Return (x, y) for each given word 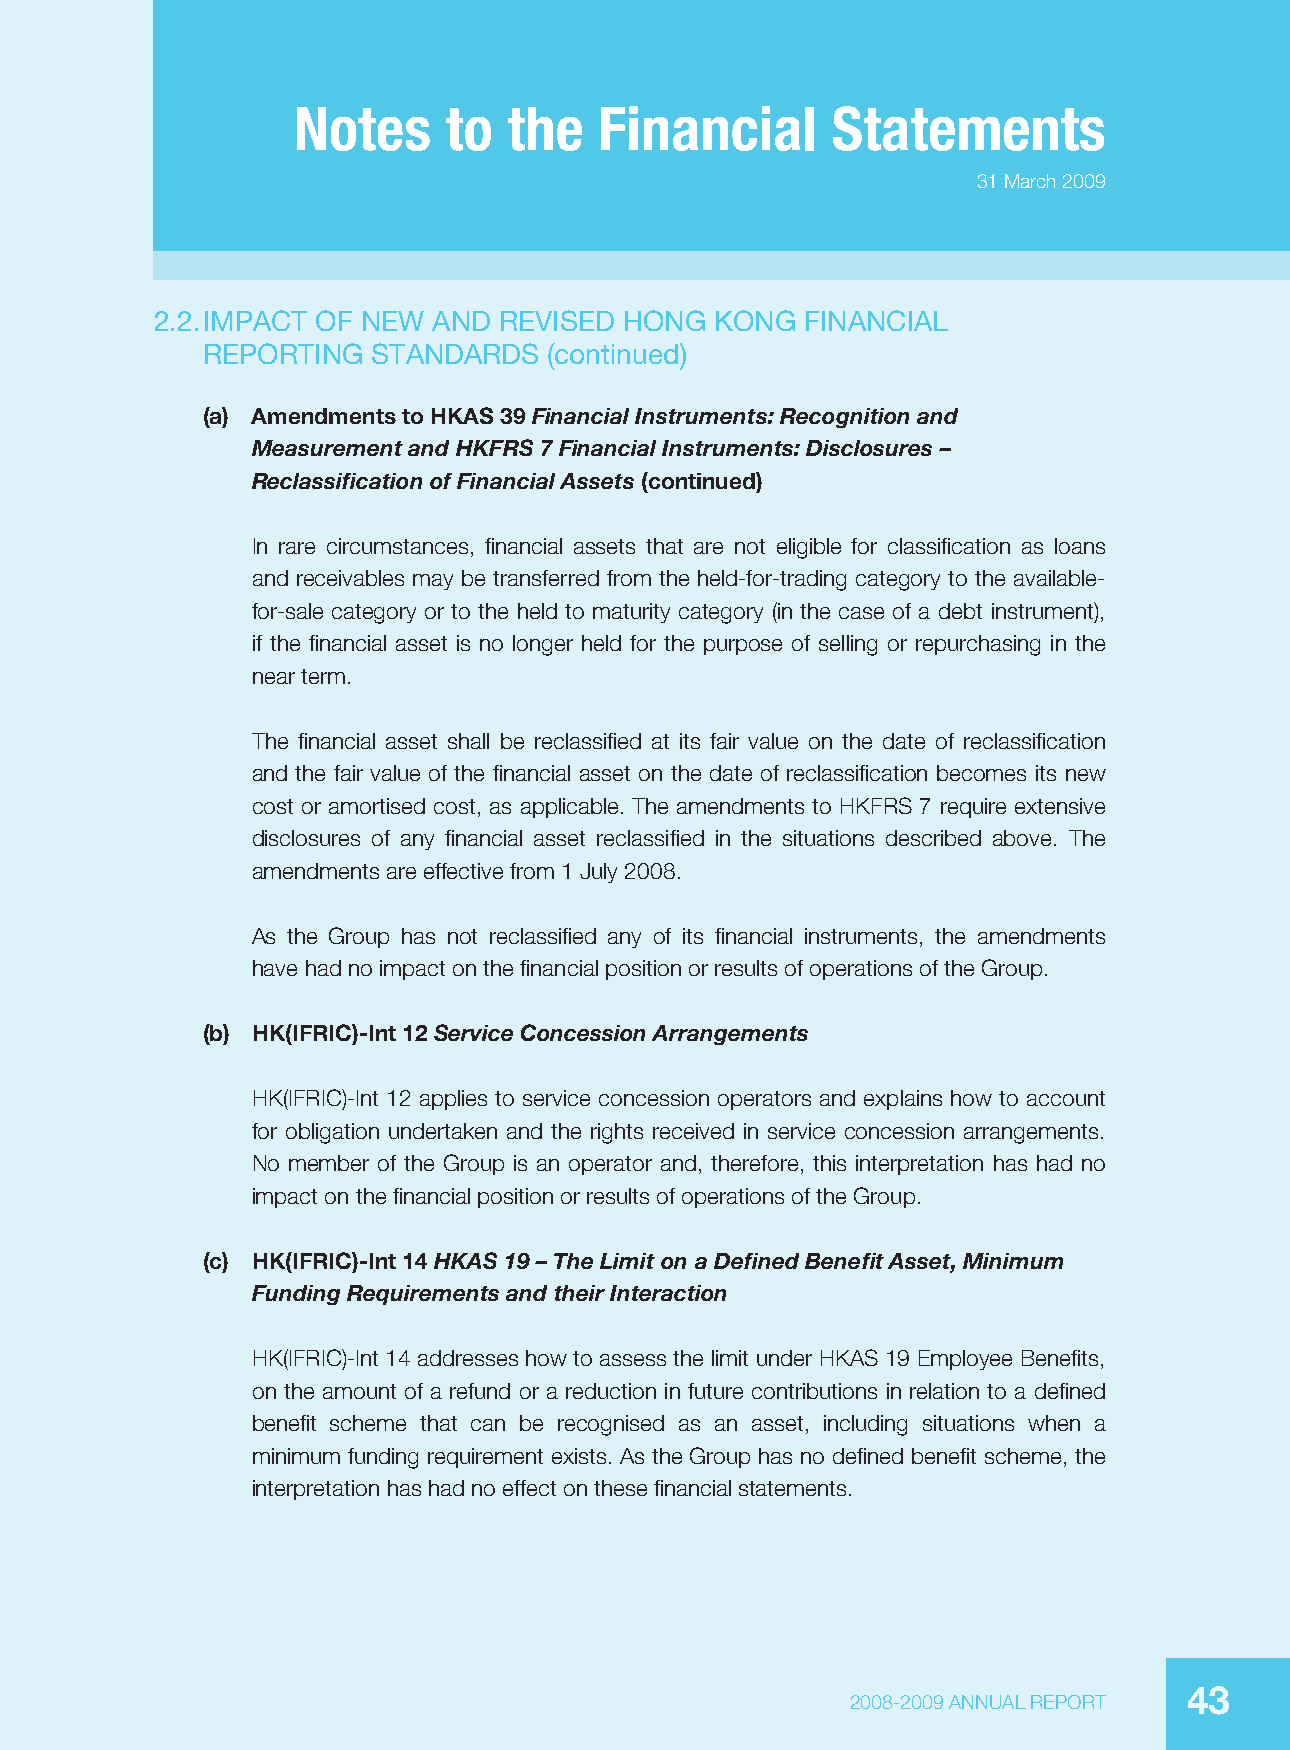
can (488, 1425)
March (1030, 181)
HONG (665, 320)
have (275, 968)
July (598, 873)
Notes (363, 129)
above (1022, 838)
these (620, 1488)
